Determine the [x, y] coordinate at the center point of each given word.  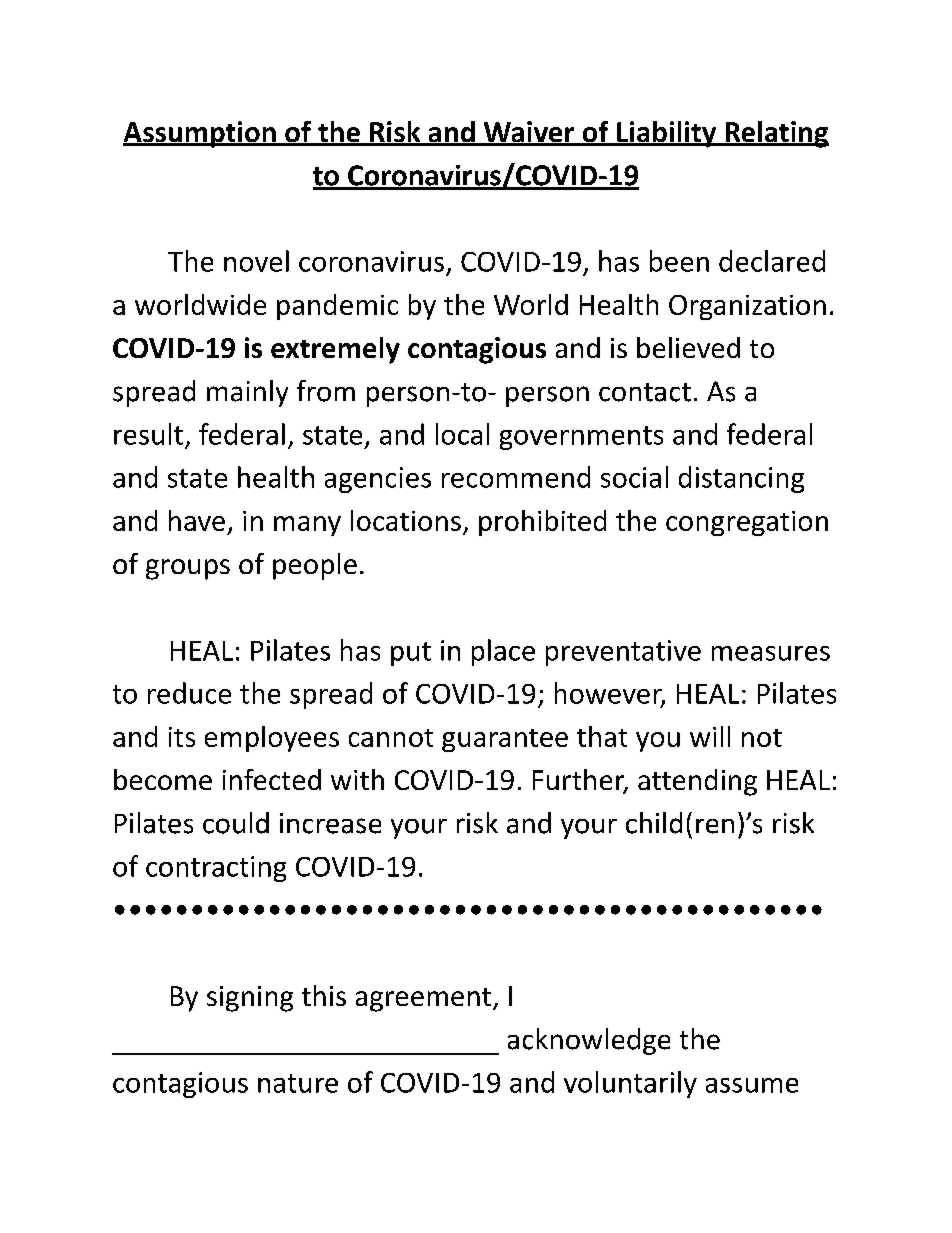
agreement [423, 1000]
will [710, 736]
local [462, 434]
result [148, 434]
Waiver [529, 133]
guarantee [505, 740]
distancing [741, 479]
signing [250, 999]
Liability [667, 134]
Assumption [200, 134]
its [182, 737]
